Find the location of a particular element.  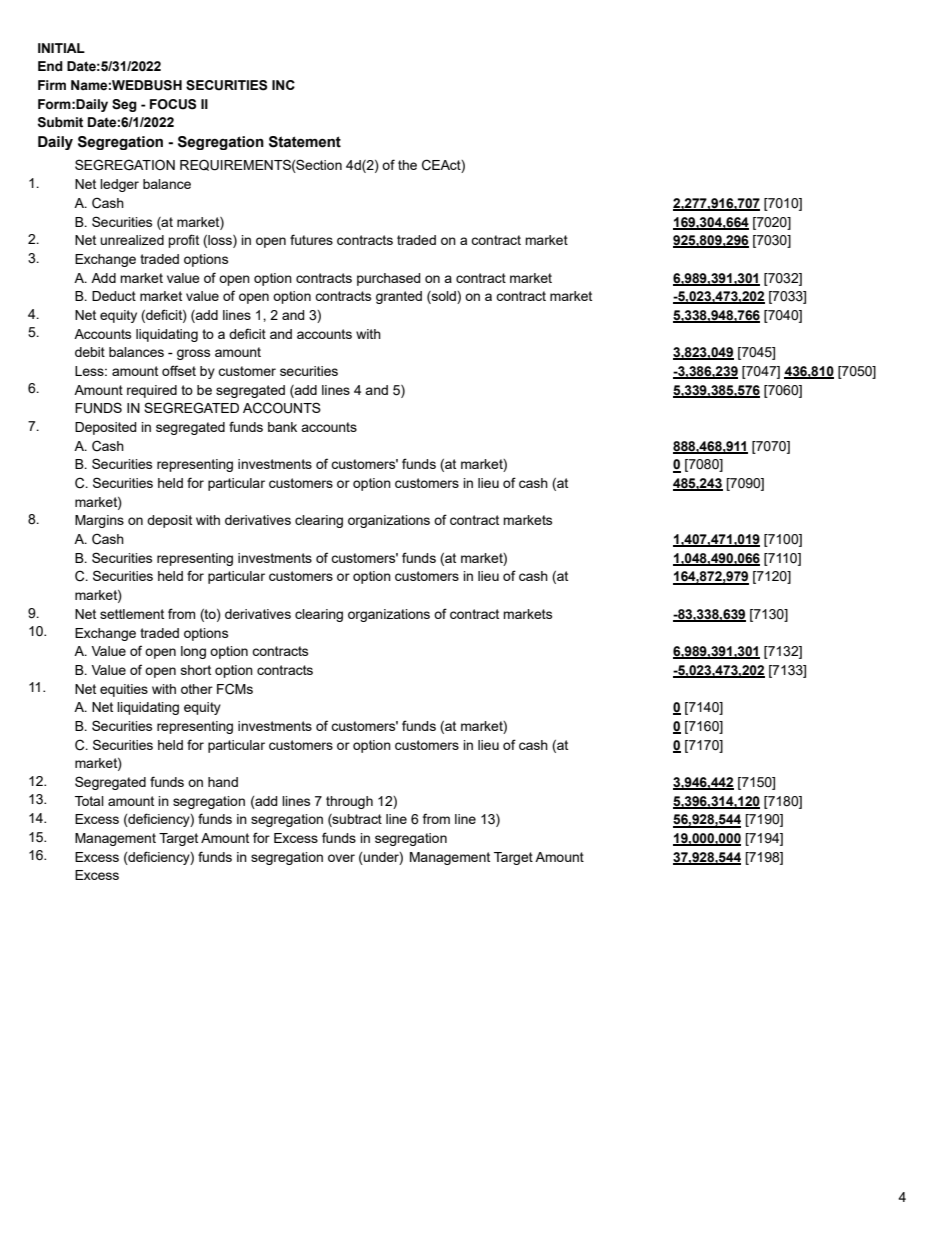

INITIAL is located at coordinates (61, 48).
